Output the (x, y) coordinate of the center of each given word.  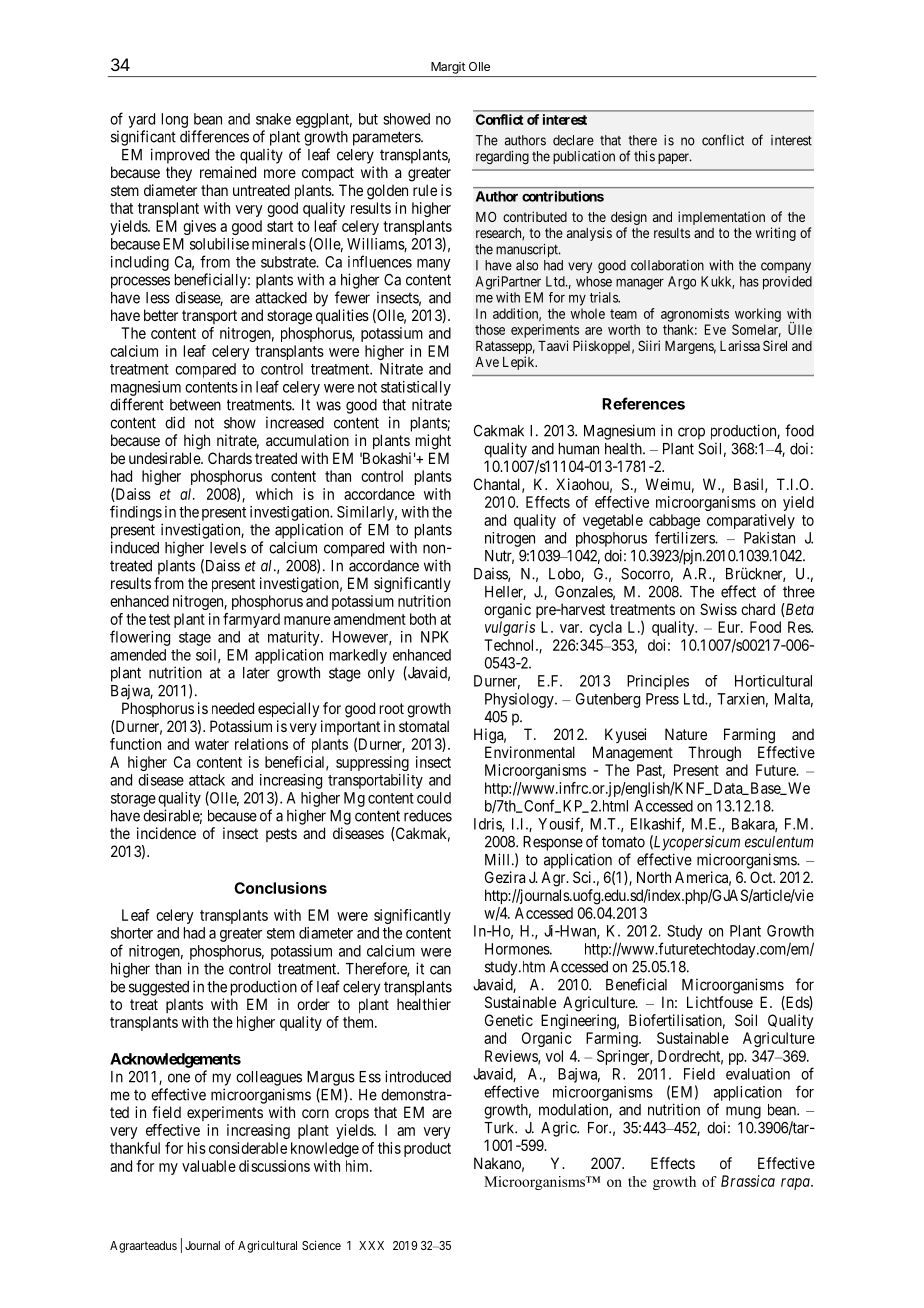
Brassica (748, 1181)
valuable (209, 1166)
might (433, 442)
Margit (448, 68)
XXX (371, 1245)
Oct (762, 877)
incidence (166, 833)
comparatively (751, 521)
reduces (428, 816)
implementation (721, 218)
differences (214, 136)
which (274, 494)
